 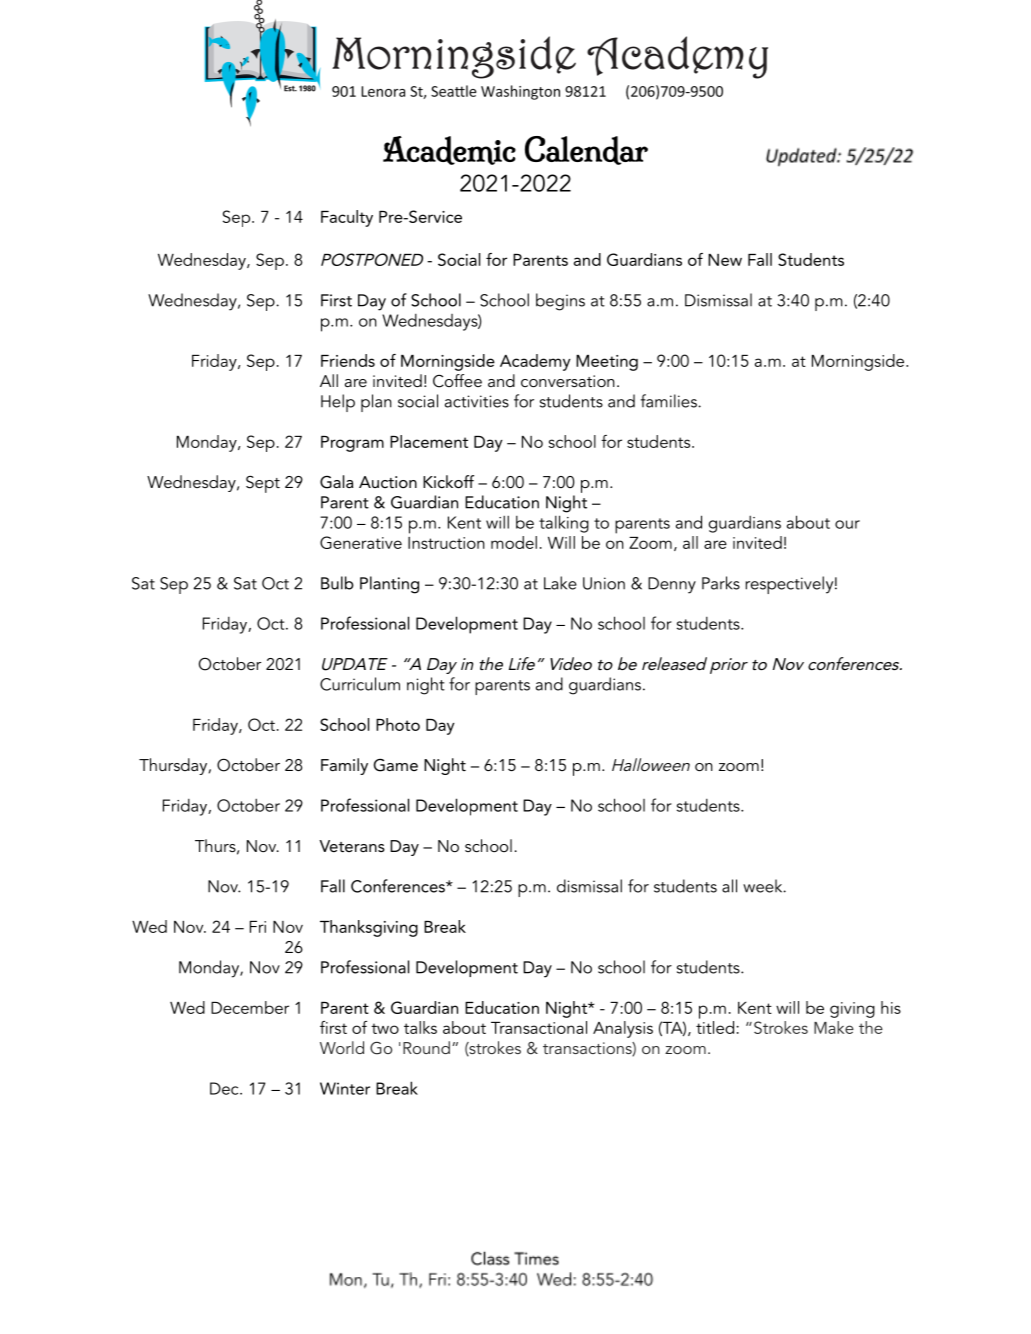 What do you see at coordinates (834, 1027) in the document?
I see `Make` at bounding box center [834, 1027].
